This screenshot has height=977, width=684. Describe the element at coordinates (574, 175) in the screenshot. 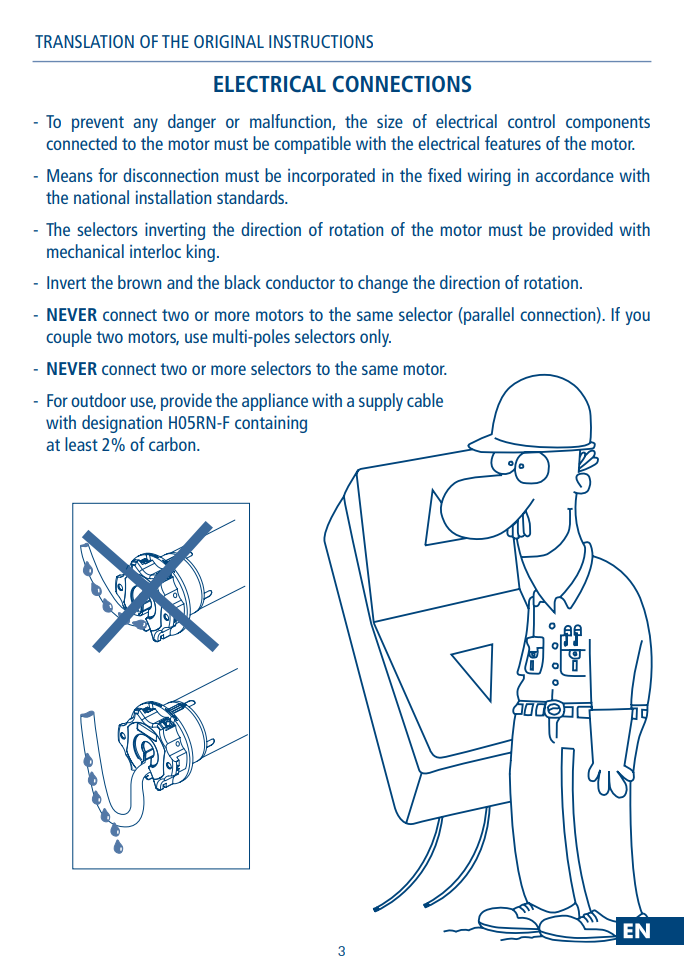

I see `accordance` at that location.
